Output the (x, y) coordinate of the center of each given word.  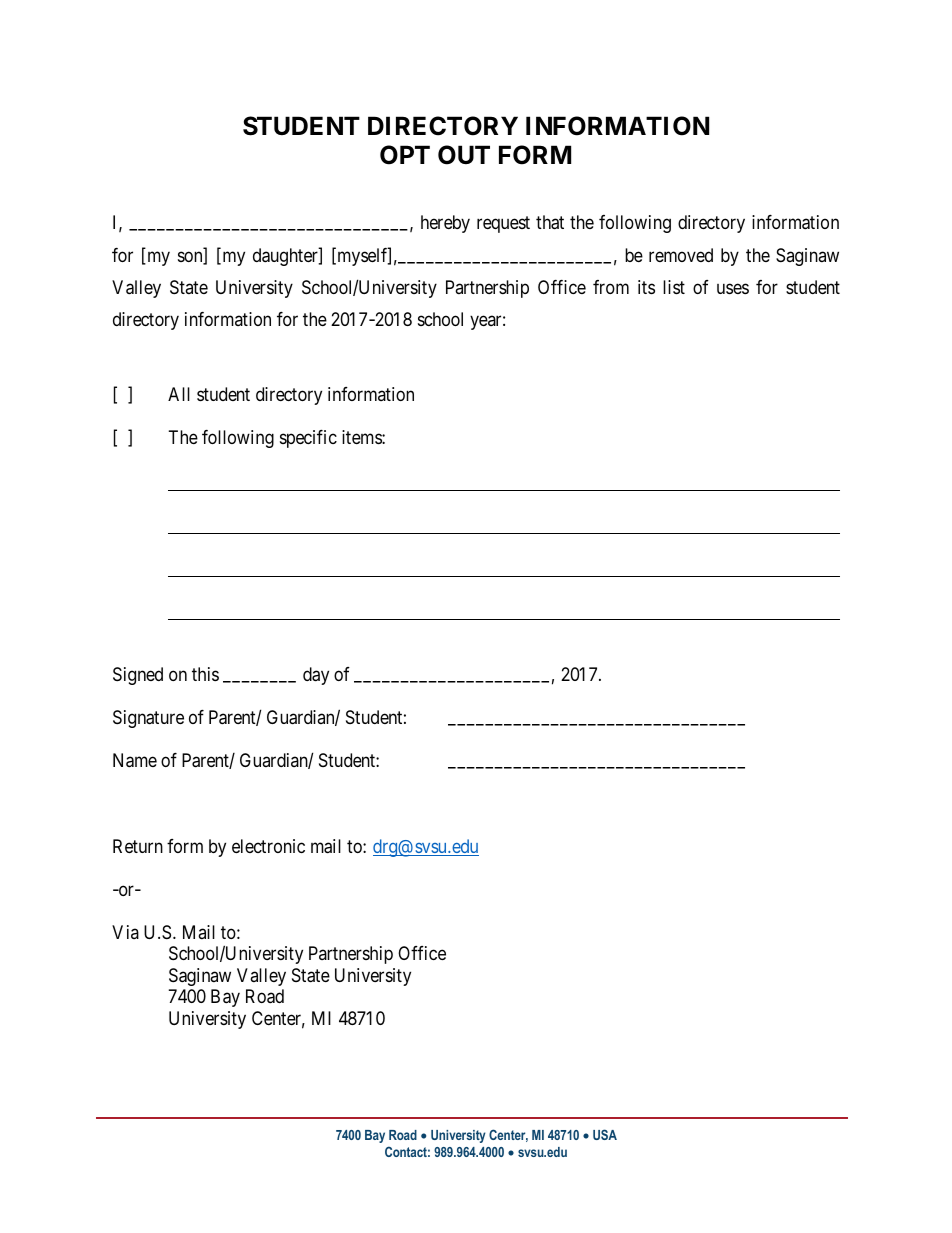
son (191, 258)
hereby (445, 224)
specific (308, 439)
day (316, 676)
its (646, 287)
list (674, 287)
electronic (268, 846)
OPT (405, 155)
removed (681, 255)
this (205, 674)
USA (605, 1134)
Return (138, 846)
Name (135, 760)
